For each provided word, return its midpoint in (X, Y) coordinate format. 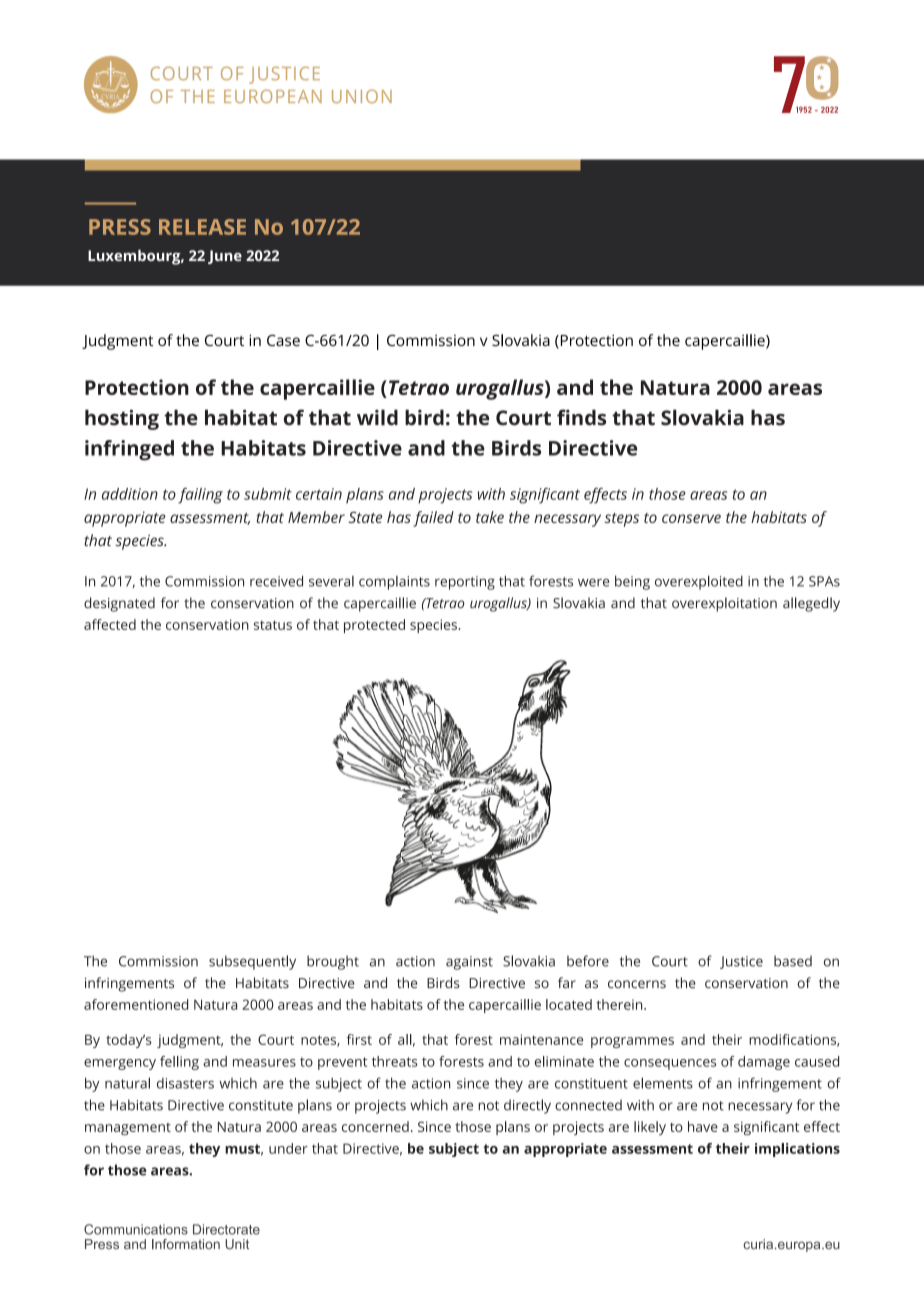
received (276, 581)
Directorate (226, 1229)
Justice (741, 962)
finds (581, 417)
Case (283, 340)
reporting (465, 583)
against (469, 963)
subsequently (252, 962)
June (225, 257)
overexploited (699, 582)
